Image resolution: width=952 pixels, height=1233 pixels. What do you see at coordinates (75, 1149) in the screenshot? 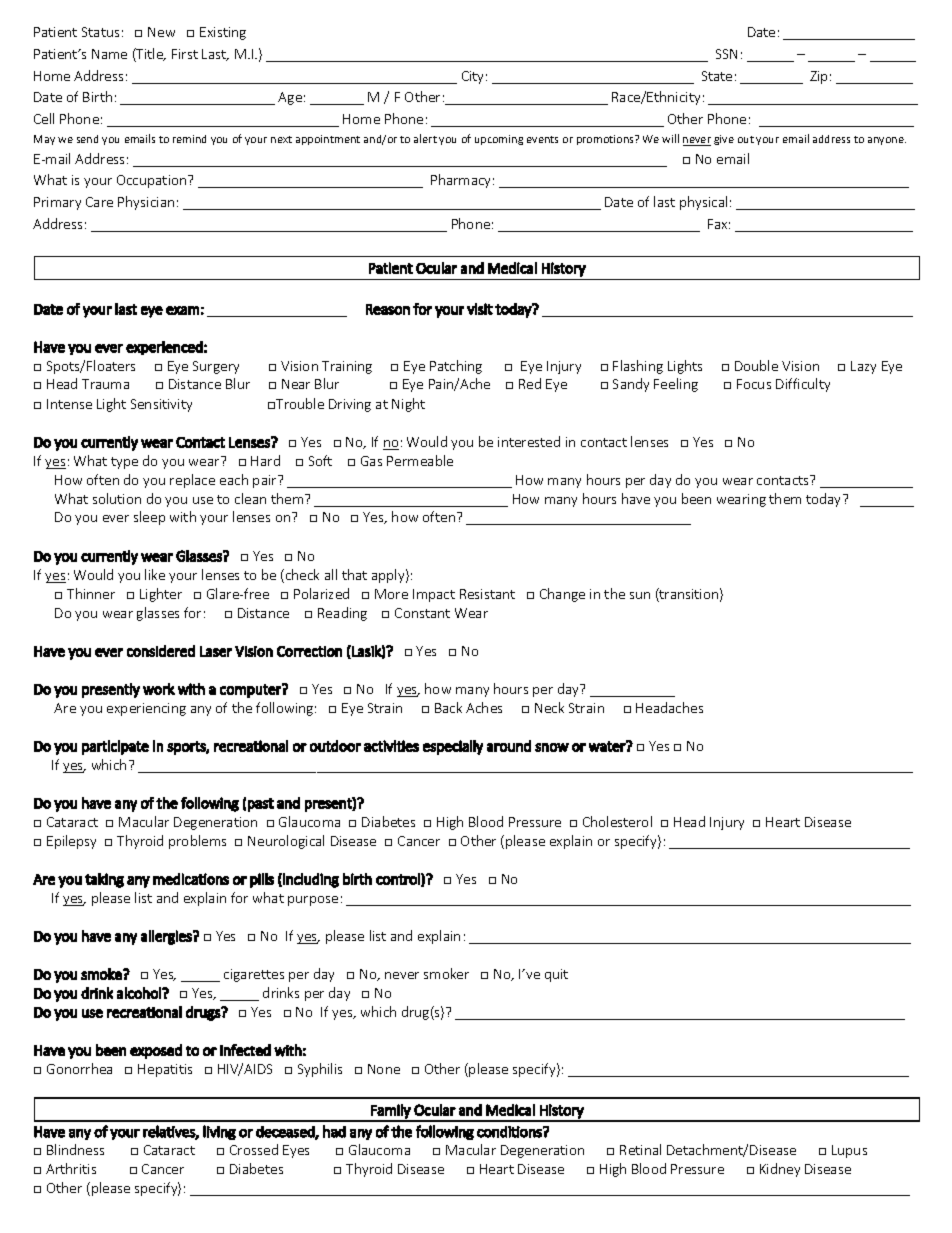
I see `Blindness` at bounding box center [75, 1149].
